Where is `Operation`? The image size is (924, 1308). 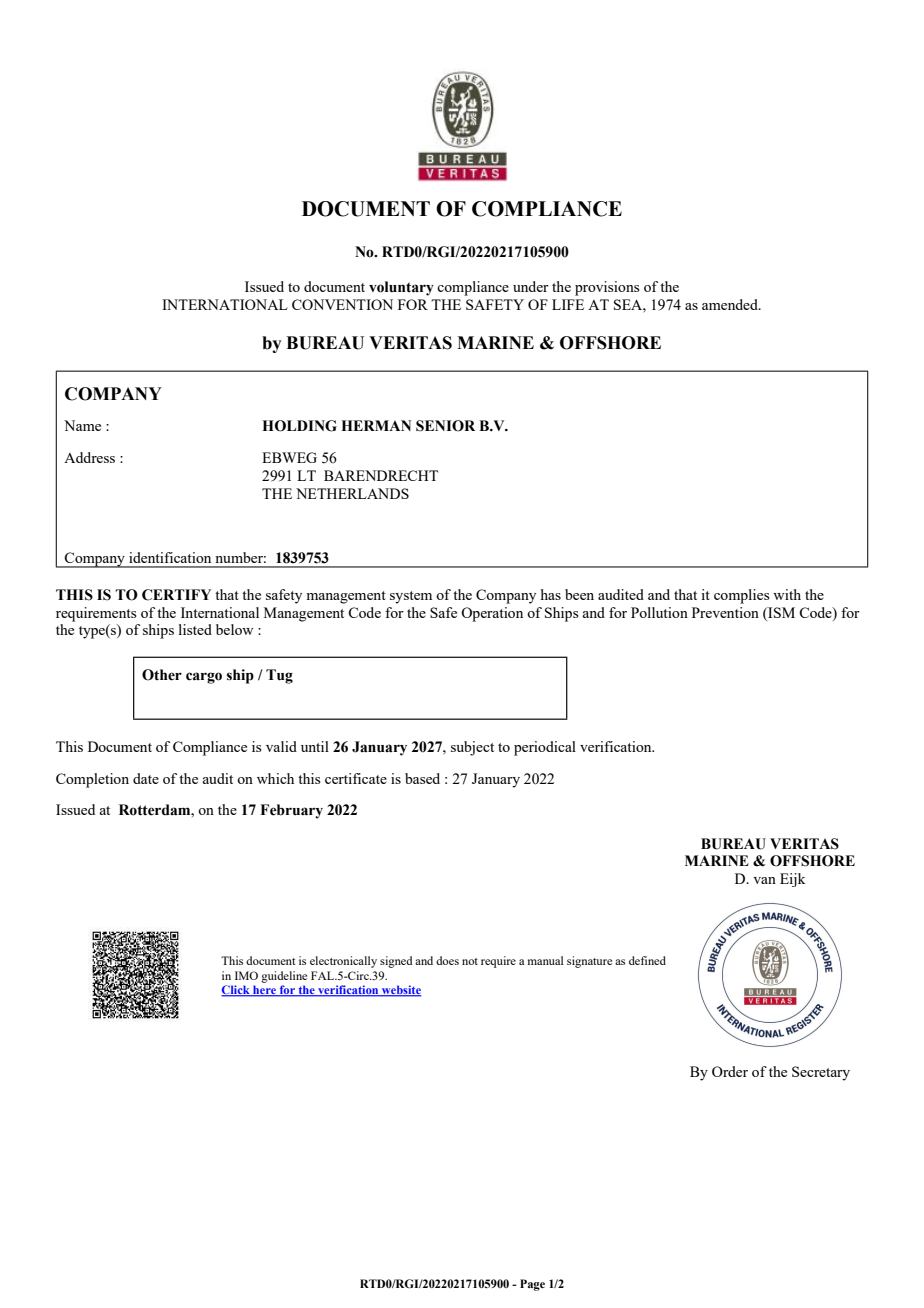
Operation is located at coordinates (492, 614).
